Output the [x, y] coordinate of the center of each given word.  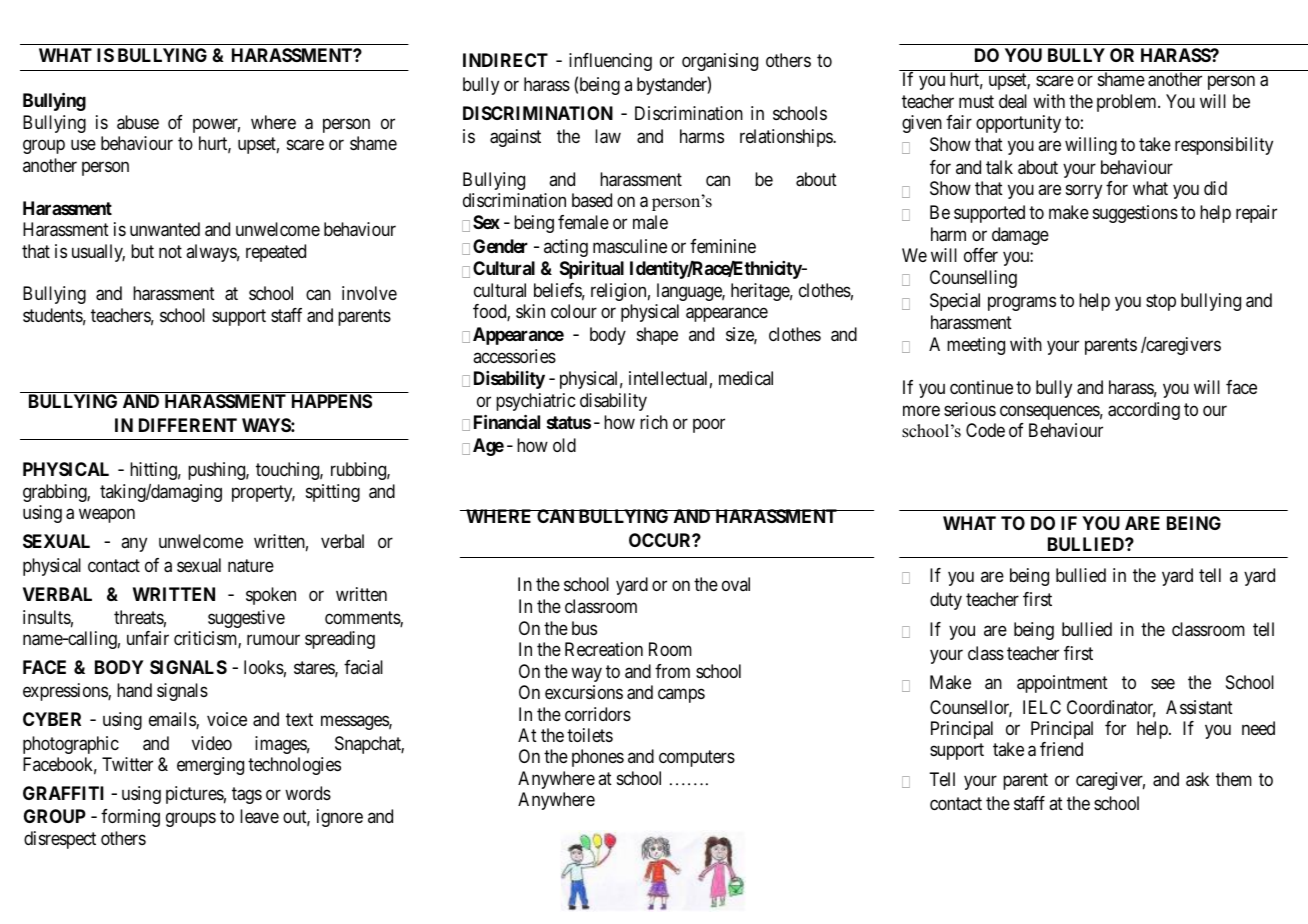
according [1144, 411]
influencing [610, 62]
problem [1128, 103]
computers [697, 759]
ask [1197, 779]
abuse [138, 122]
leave [259, 816]
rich [654, 422]
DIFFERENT [188, 425]
